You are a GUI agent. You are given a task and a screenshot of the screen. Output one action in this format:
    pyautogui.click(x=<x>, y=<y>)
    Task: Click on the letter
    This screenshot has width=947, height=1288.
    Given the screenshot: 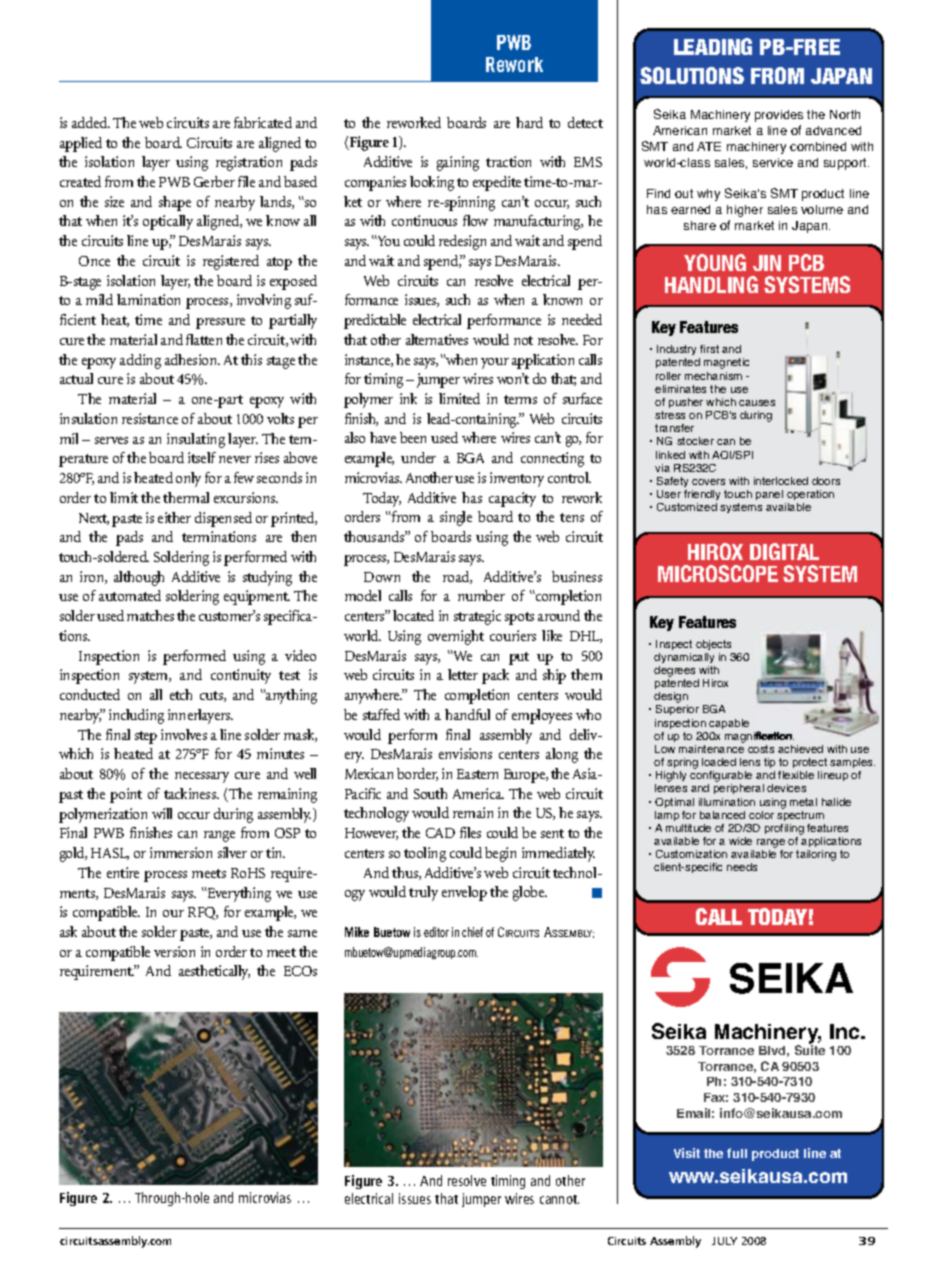 What is the action you would take?
    pyautogui.click(x=463, y=674)
